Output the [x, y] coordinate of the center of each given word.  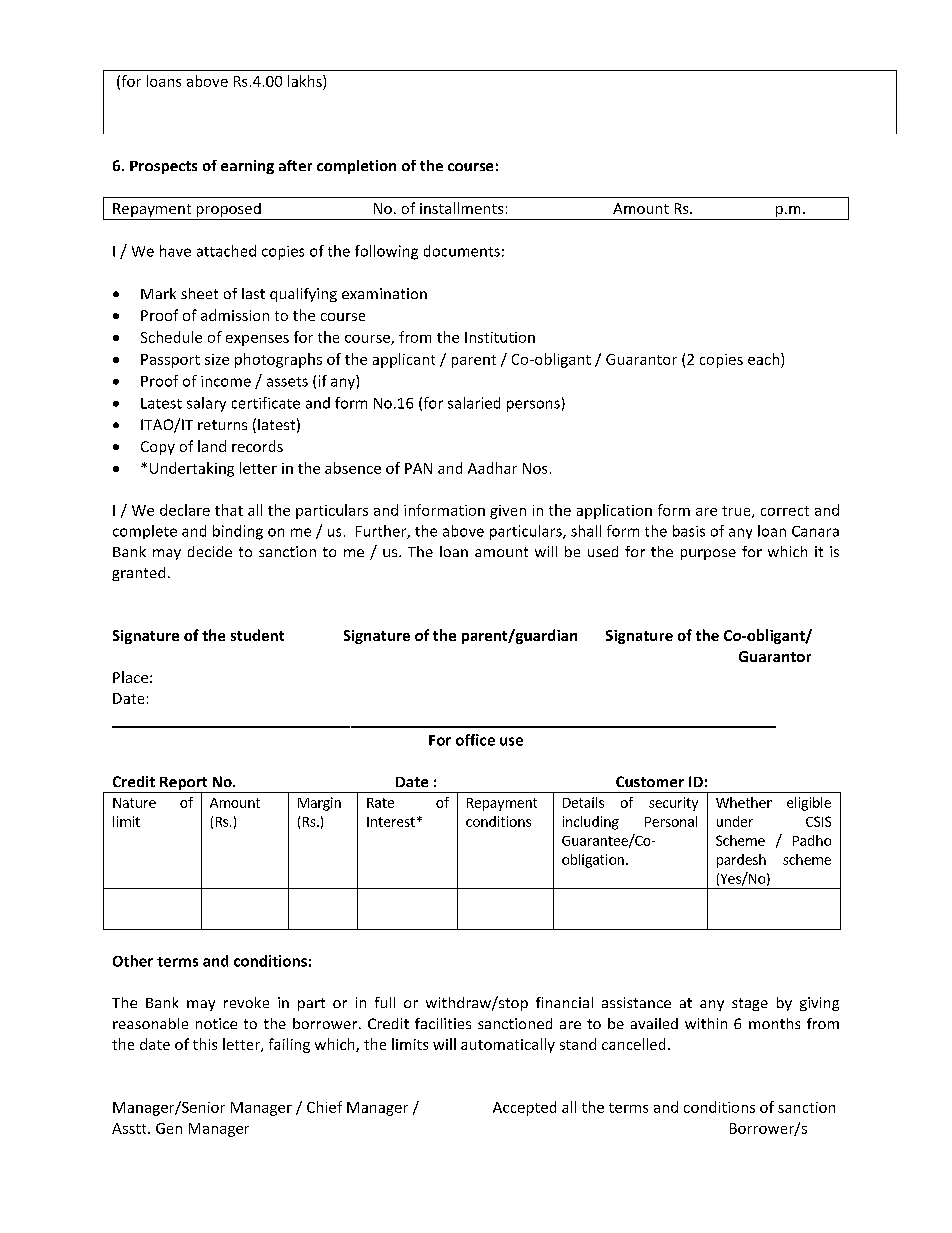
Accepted [524, 1108]
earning [247, 167]
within [706, 1023]
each [763, 359]
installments [461, 208]
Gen [169, 1128]
